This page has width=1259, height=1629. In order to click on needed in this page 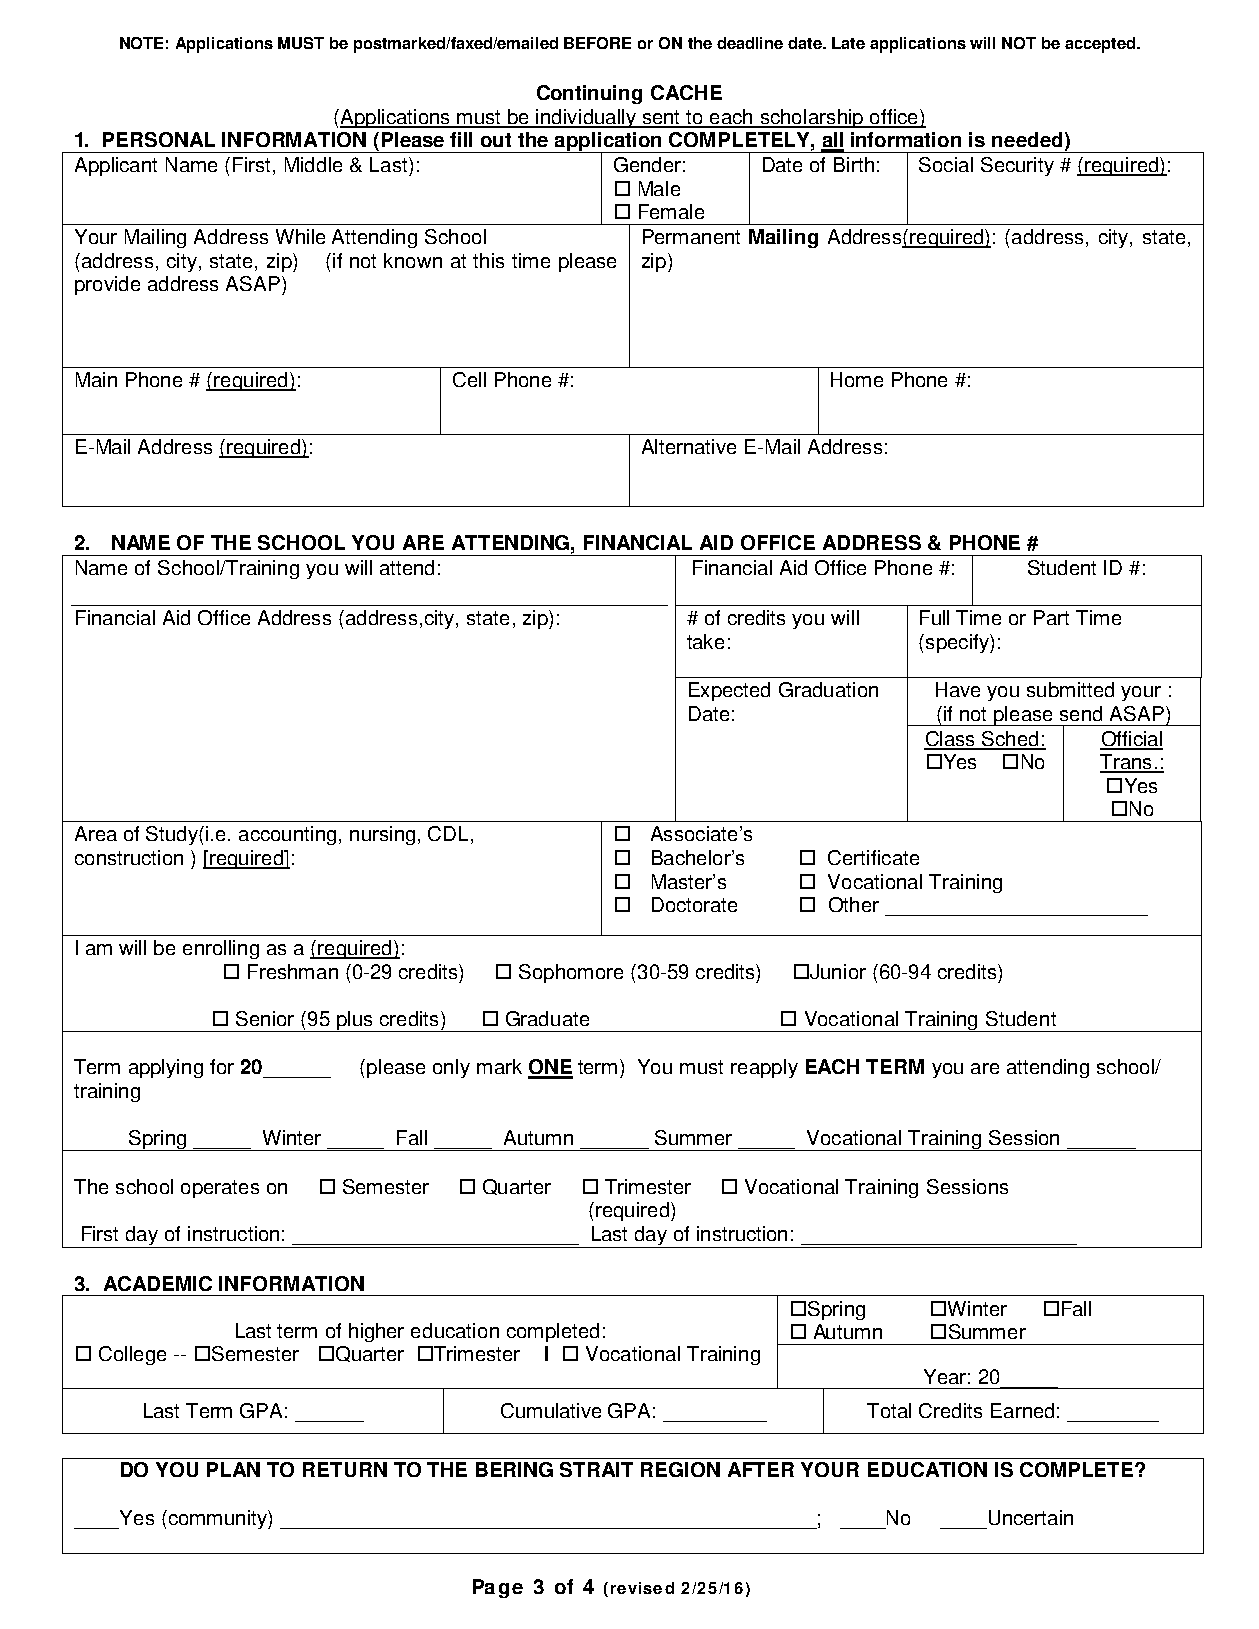, I will do `click(1027, 139)`.
